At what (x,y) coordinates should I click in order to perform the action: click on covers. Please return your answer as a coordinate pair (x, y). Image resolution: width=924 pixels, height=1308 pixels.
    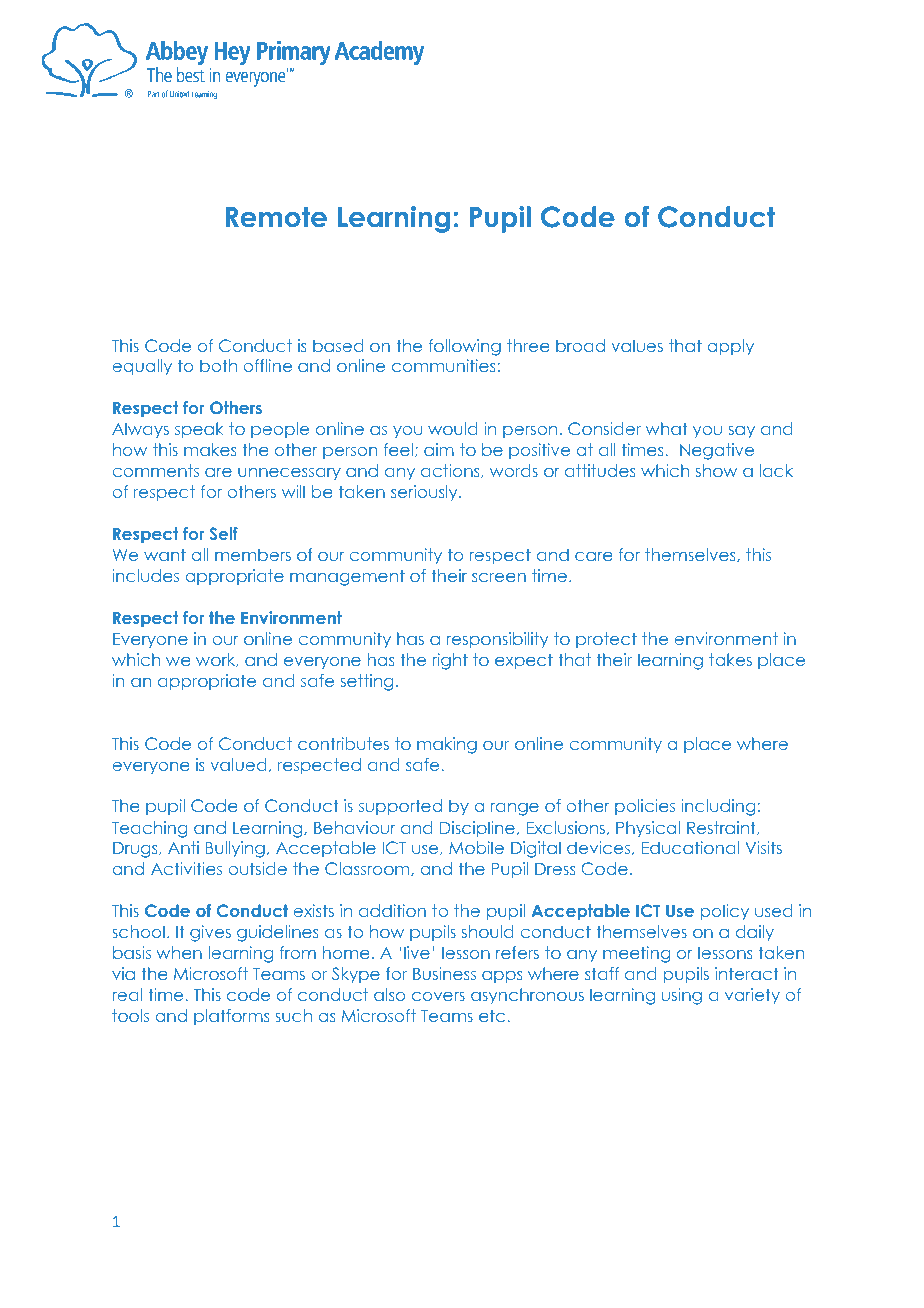
    Looking at the image, I should click on (438, 996).
